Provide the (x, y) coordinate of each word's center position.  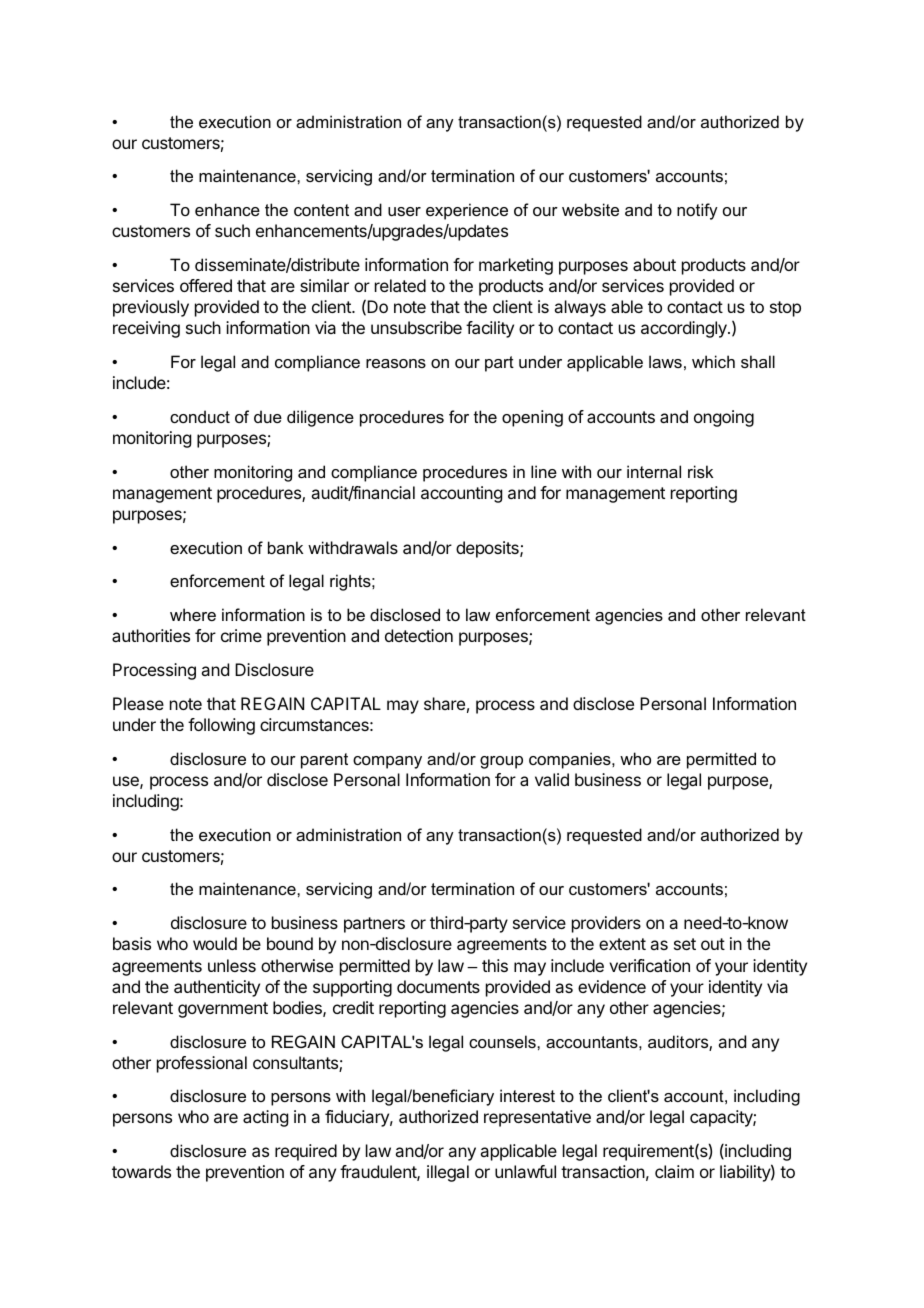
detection (419, 635)
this (495, 965)
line (544, 471)
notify (697, 211)
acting (265, 1118)
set (685, 944)
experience (467, 211)
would (215, 943)
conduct (200, 416)
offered (206, 285)
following (221, 726)
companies (571, 760)
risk (700, 471)
